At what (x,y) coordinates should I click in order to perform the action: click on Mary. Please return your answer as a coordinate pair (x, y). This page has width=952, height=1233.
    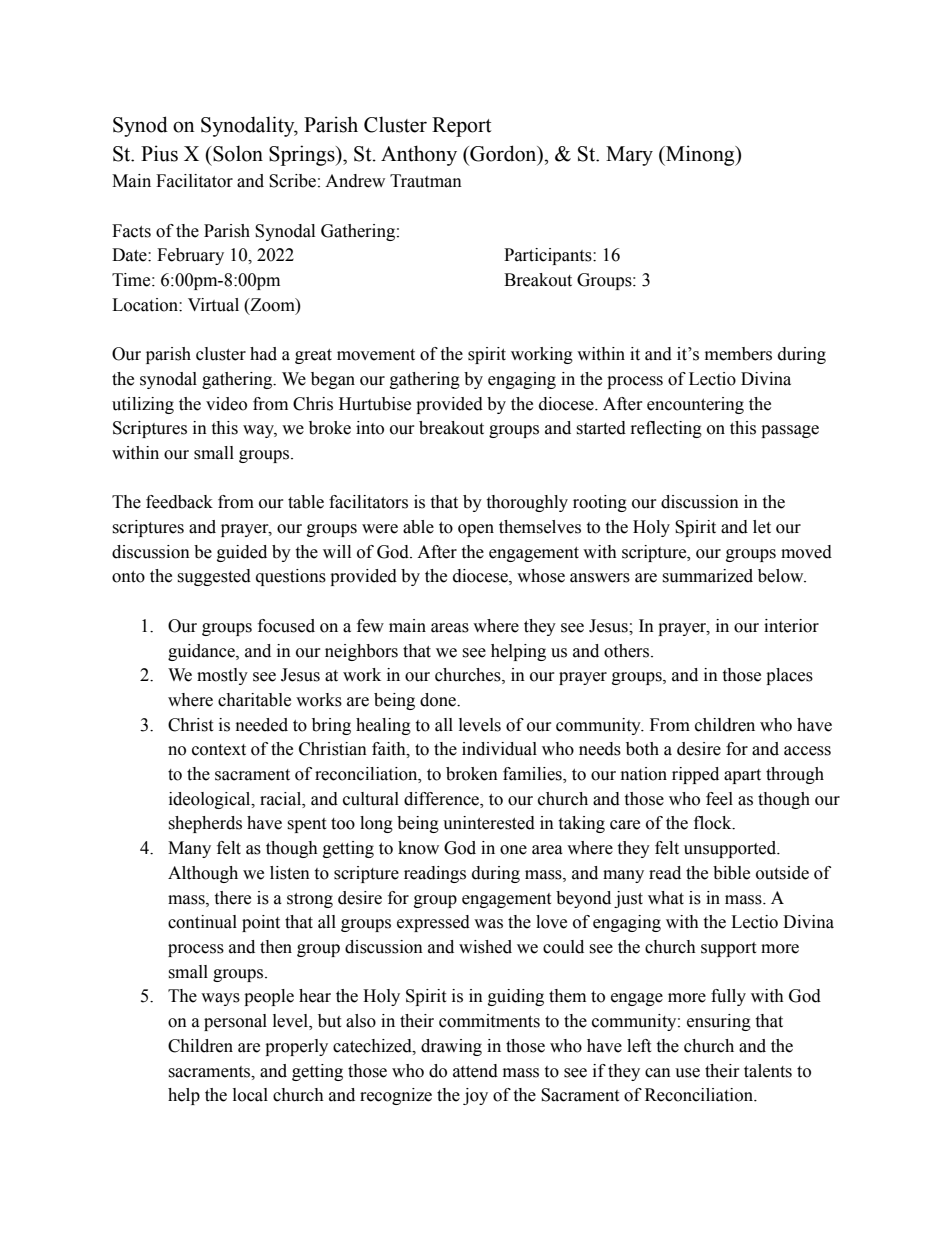
    Looking at the image, I should click on (629, 156).
